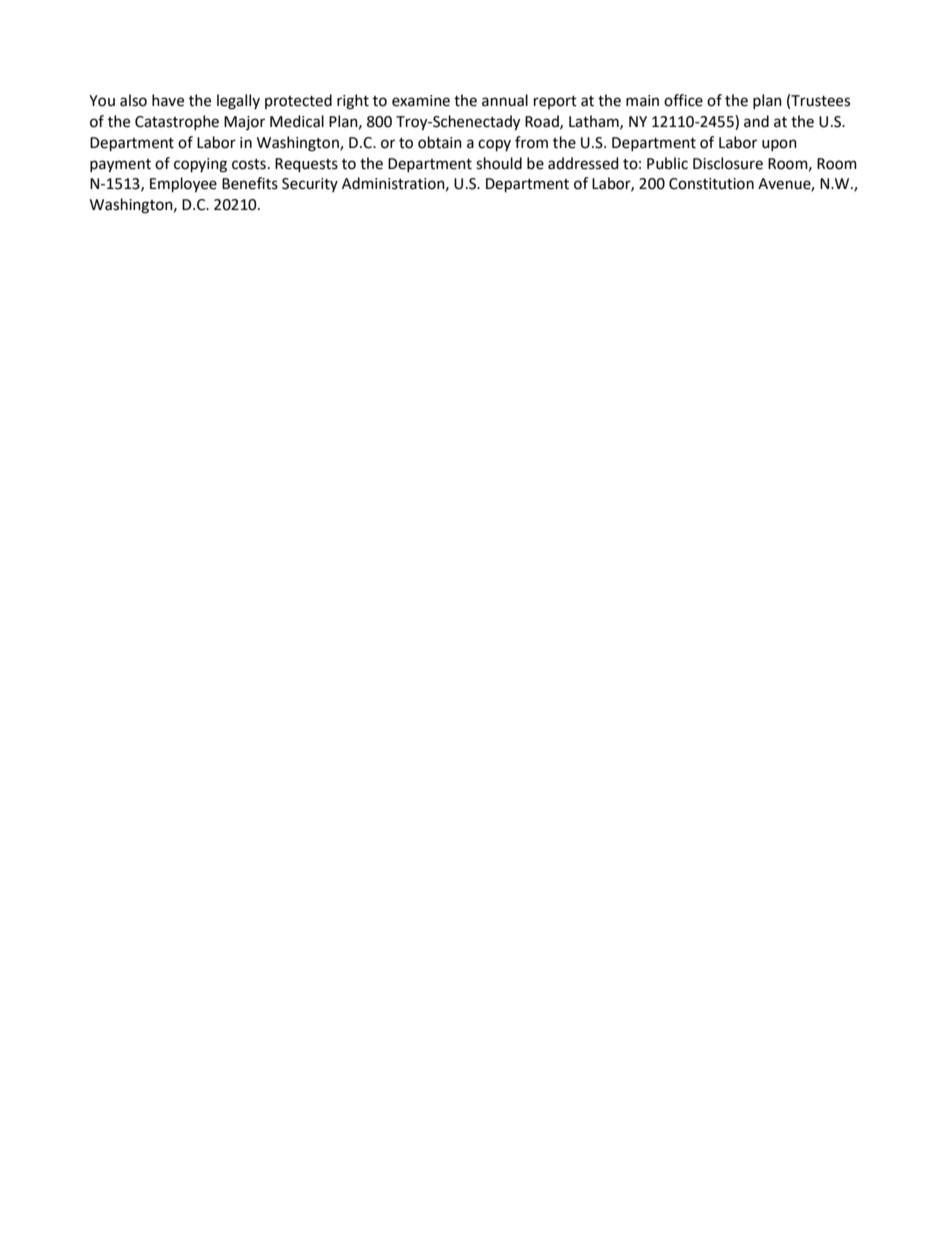 The height and width of the screenshot is (1233, 952). Describe the element at coordinates (168, 100) in the screenshot. I see `have` at that location.
